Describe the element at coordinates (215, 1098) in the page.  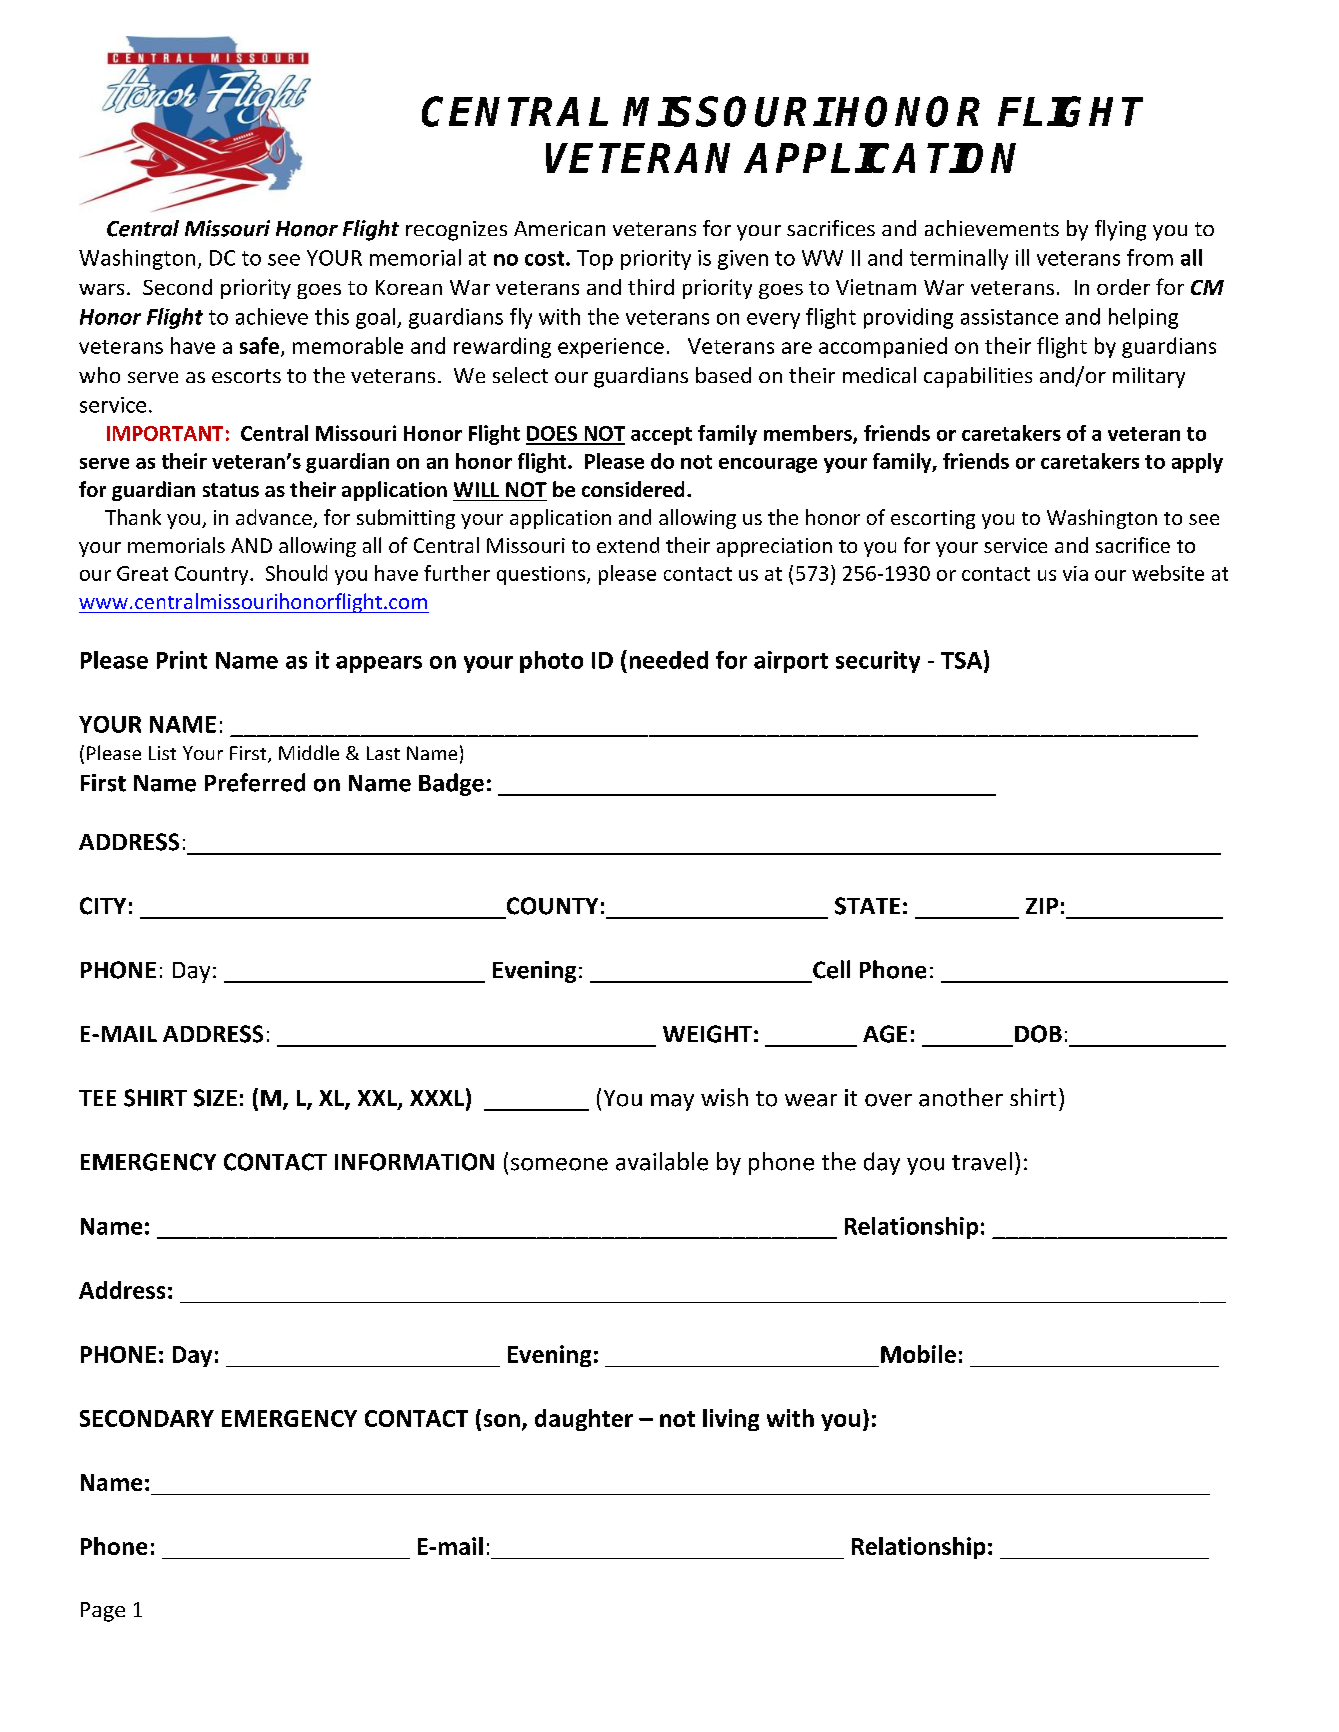
I see `SIZE` at that location.
